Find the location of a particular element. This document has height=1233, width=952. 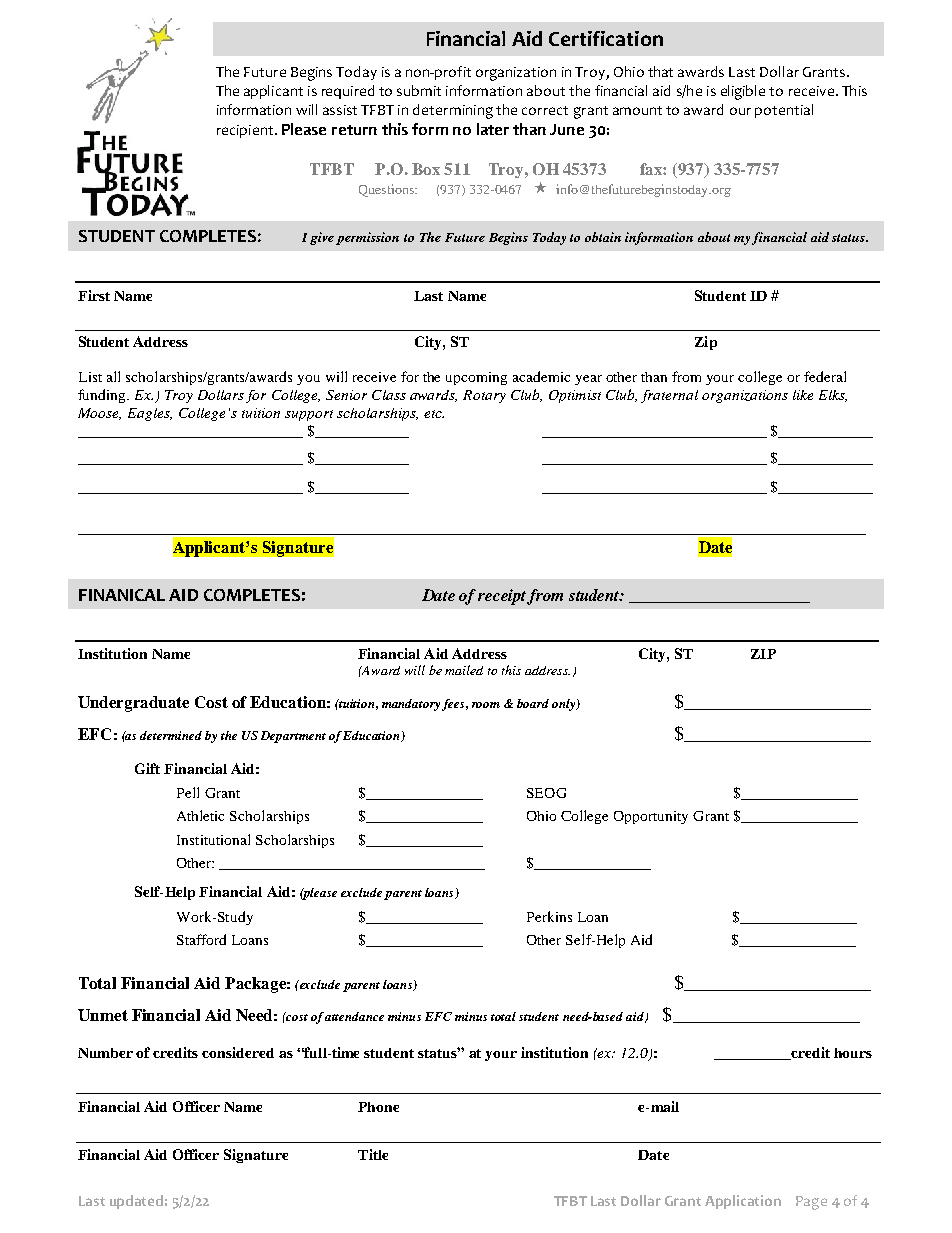

only is located at coordinates (565, 705).
